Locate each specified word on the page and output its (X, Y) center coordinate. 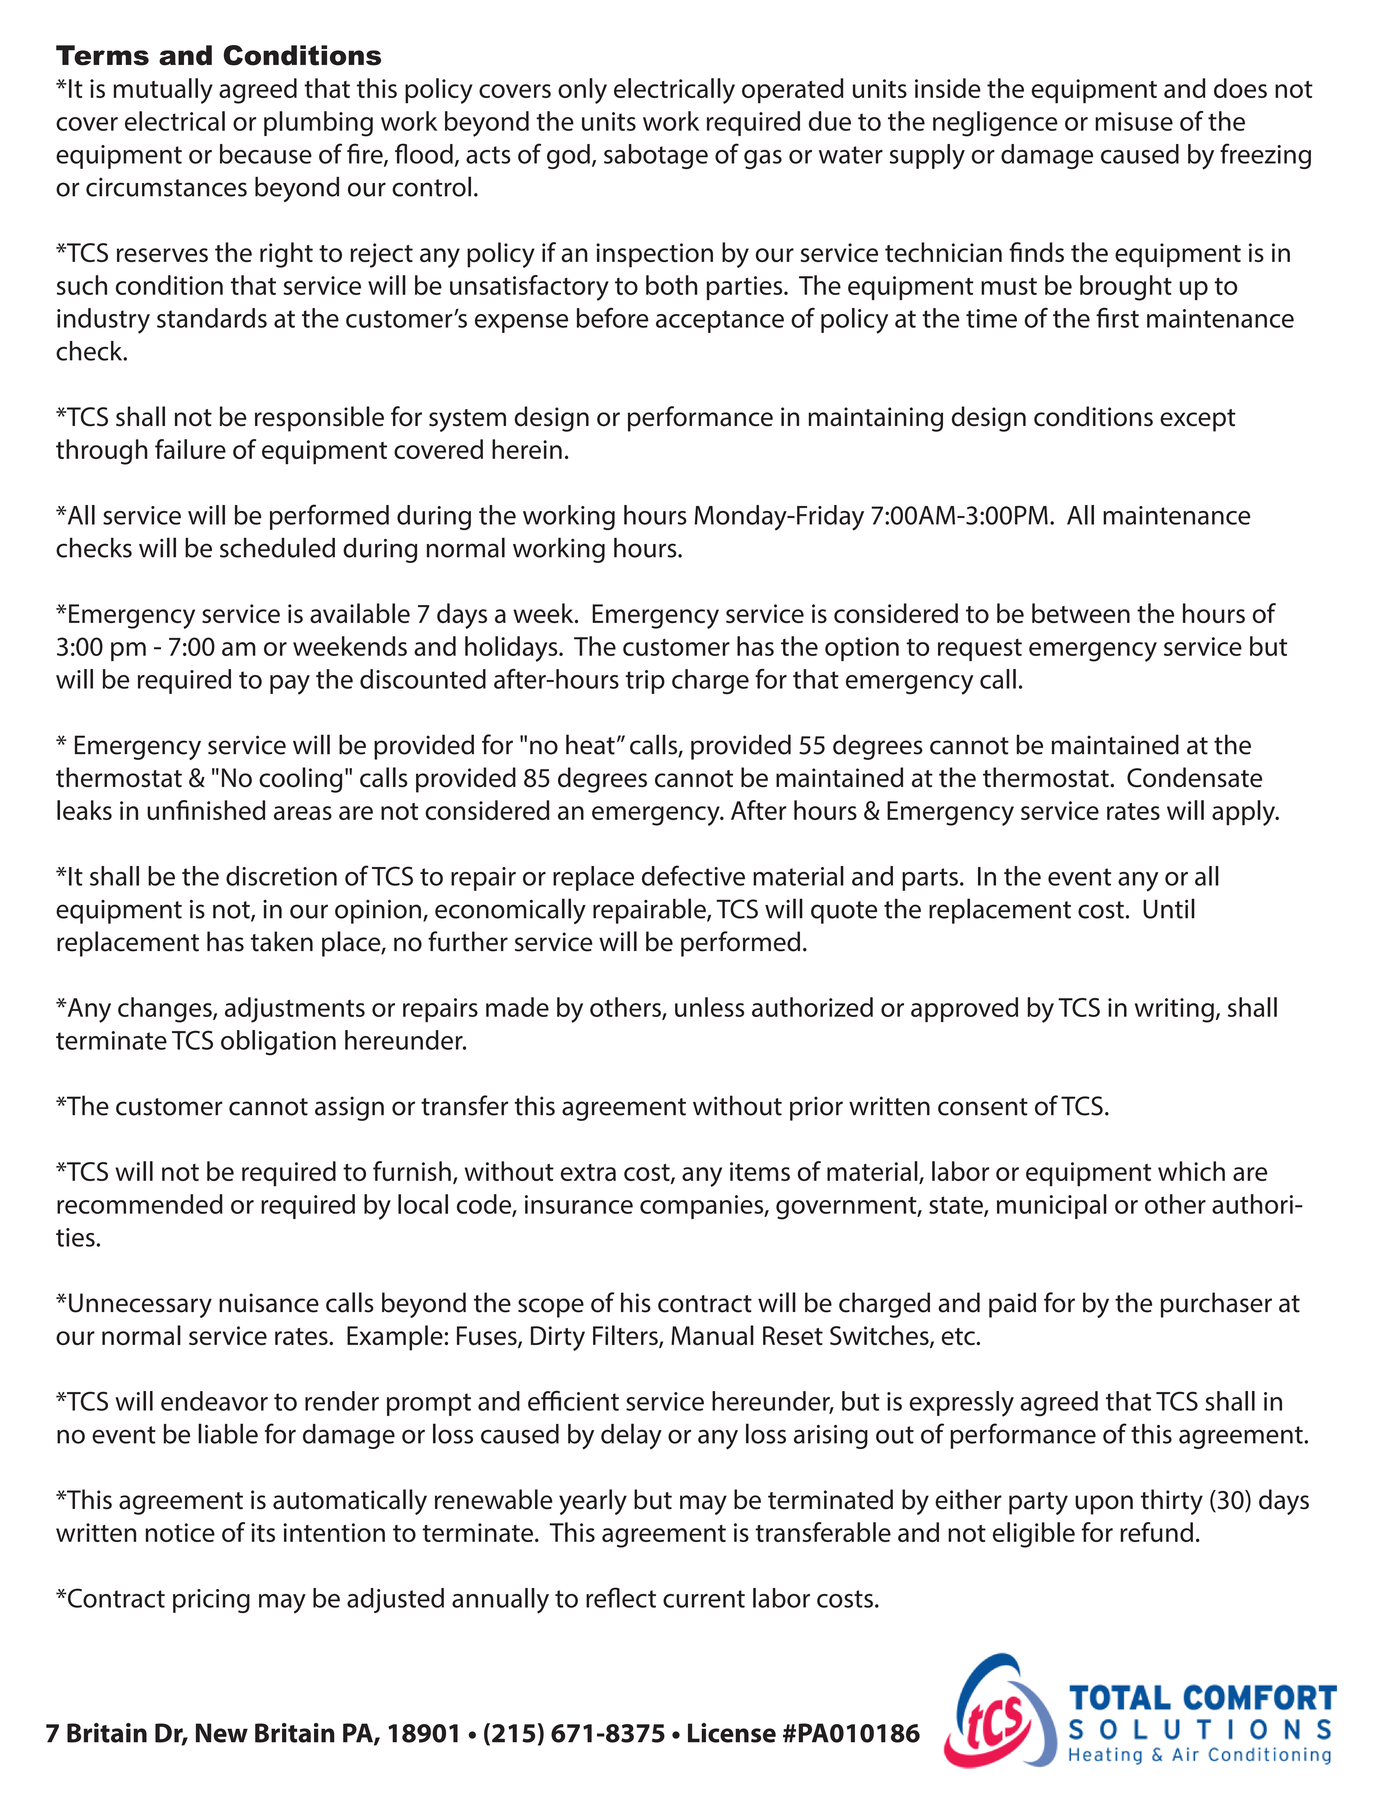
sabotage (656, 156)
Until (1169, 908)
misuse (1134, 121)
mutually (163, 91)
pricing (211, 1601)
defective (693, 875)
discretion (281, 876)
